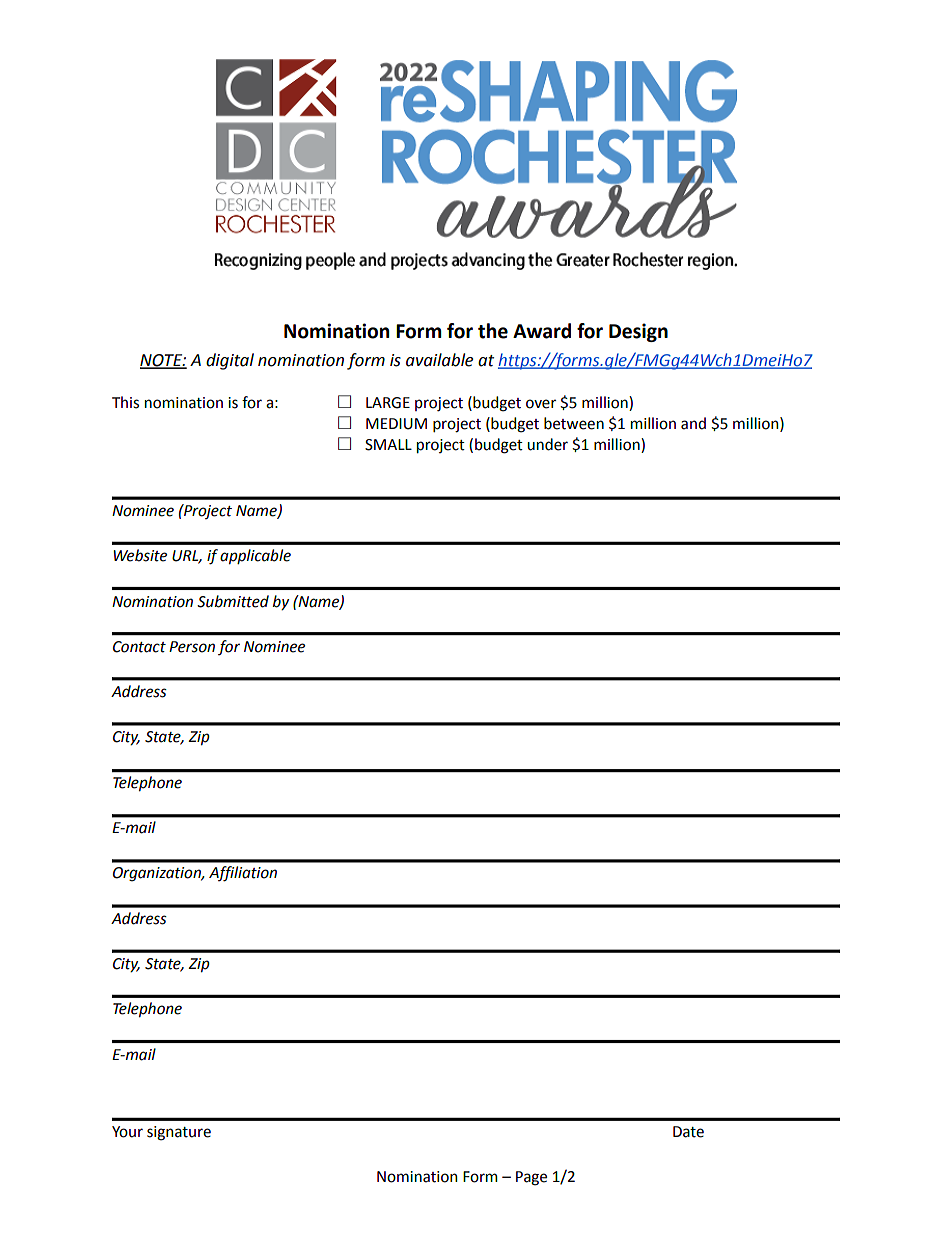 Image resolution: width=952 pixels, height=1233 pixels. What do you see at coordinates (531, 1178) in the document?
I see `Page` at bounding box center [531, 1178].
